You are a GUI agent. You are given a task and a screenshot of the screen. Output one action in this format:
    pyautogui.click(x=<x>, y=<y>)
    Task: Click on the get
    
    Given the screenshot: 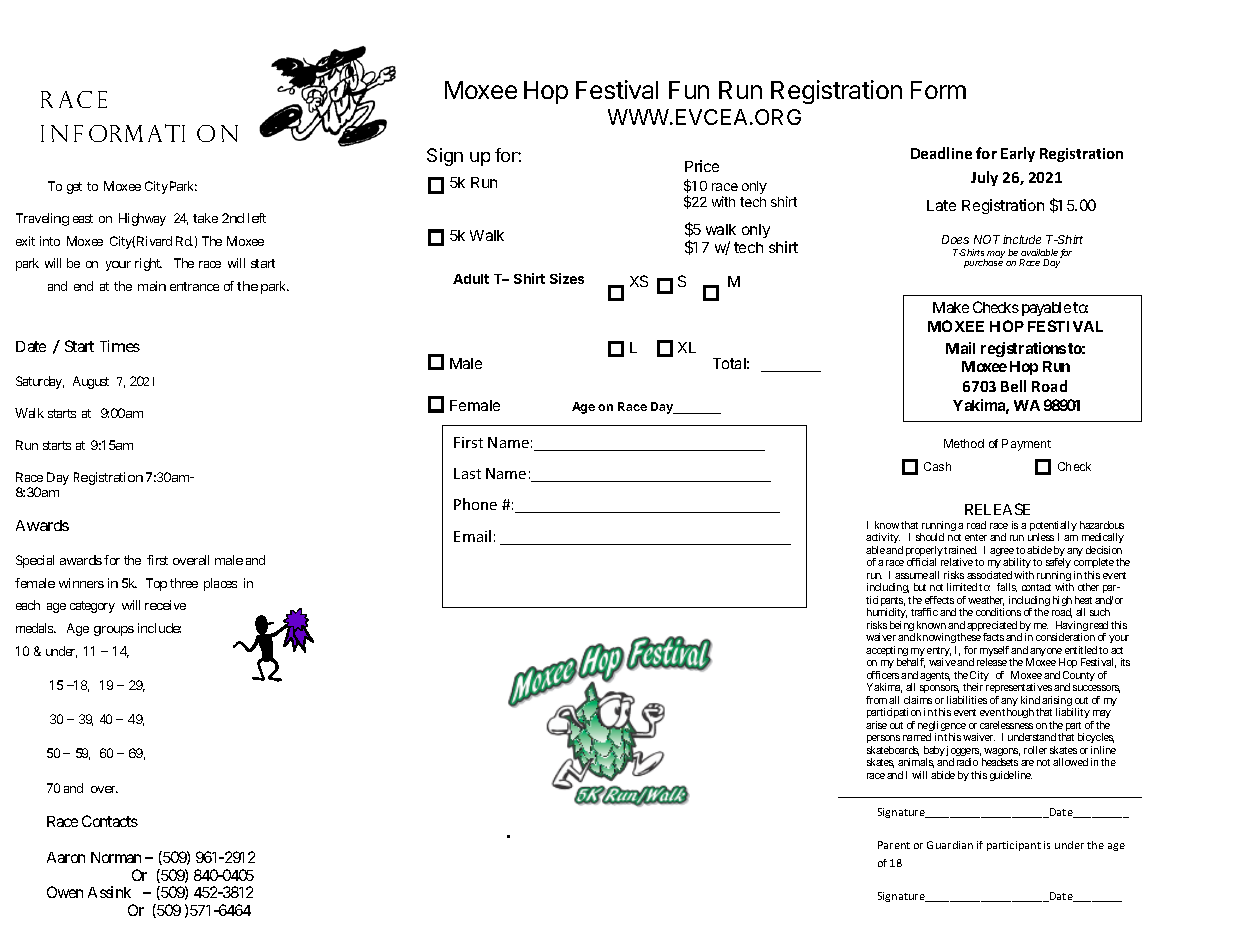 What is the action you would take?
    pyautogui.click(x=74, y=188)
